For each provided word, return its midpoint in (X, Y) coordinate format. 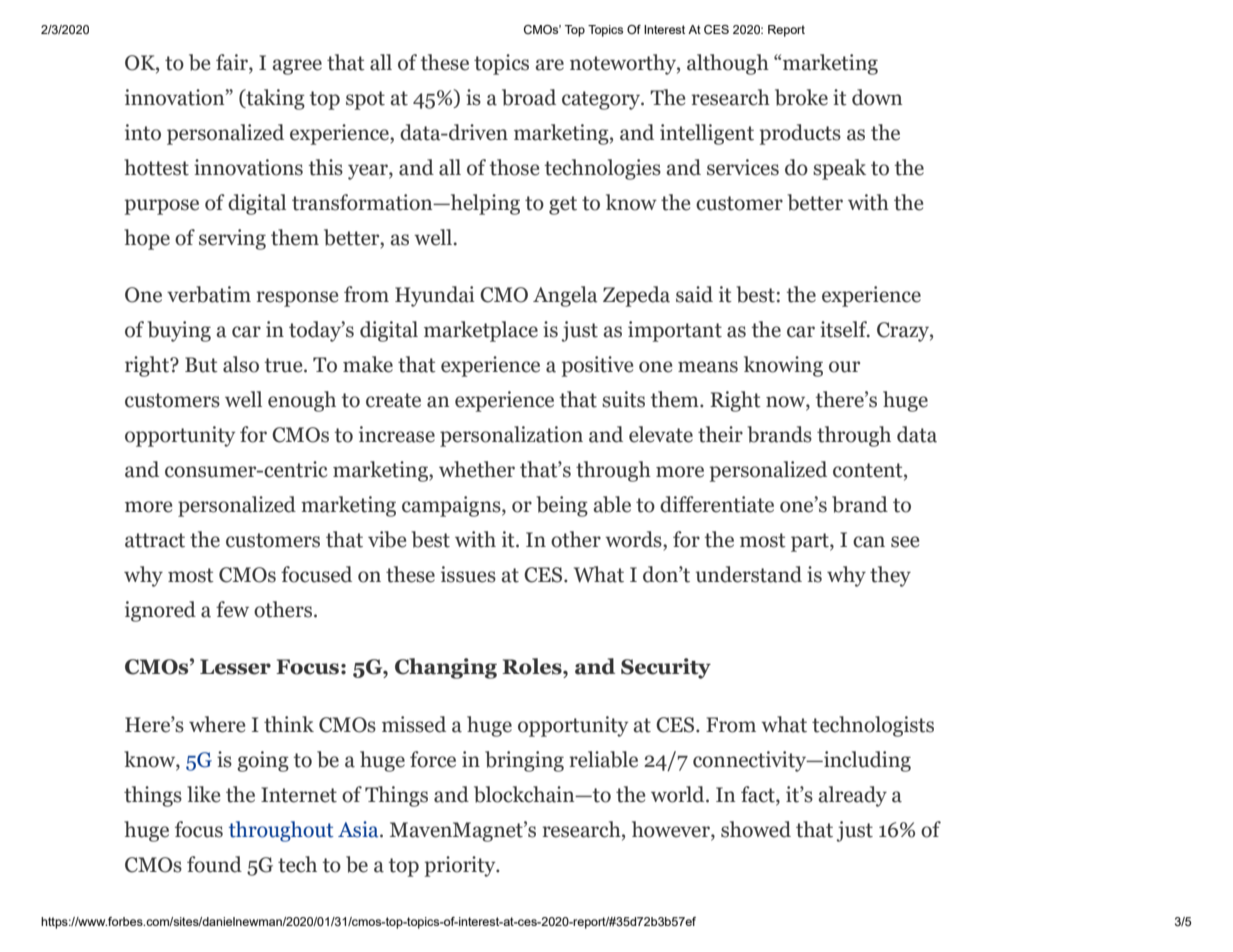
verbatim (209, 294)
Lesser (235, 667)
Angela (565, 296)
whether (477, 469)
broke (801, 97)
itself (845, 329)
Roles (533, 666)
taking (274, 99)
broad (529, 97)
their (720, 434)
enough (302, 401)
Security (666, 668)
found (214, 864)
